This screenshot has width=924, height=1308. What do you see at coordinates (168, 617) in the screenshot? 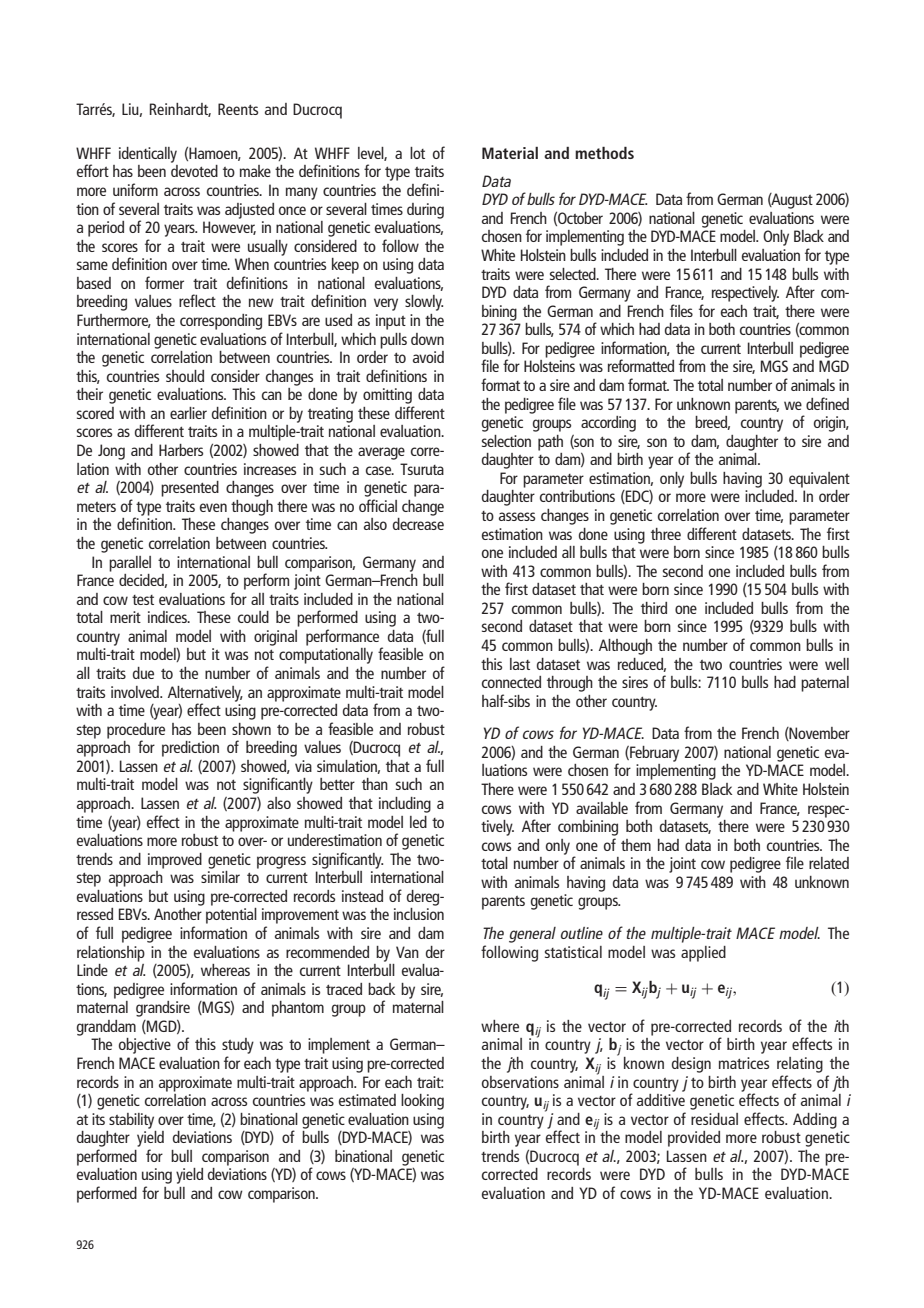
I see `indices` at bounding box center [168, 617].
